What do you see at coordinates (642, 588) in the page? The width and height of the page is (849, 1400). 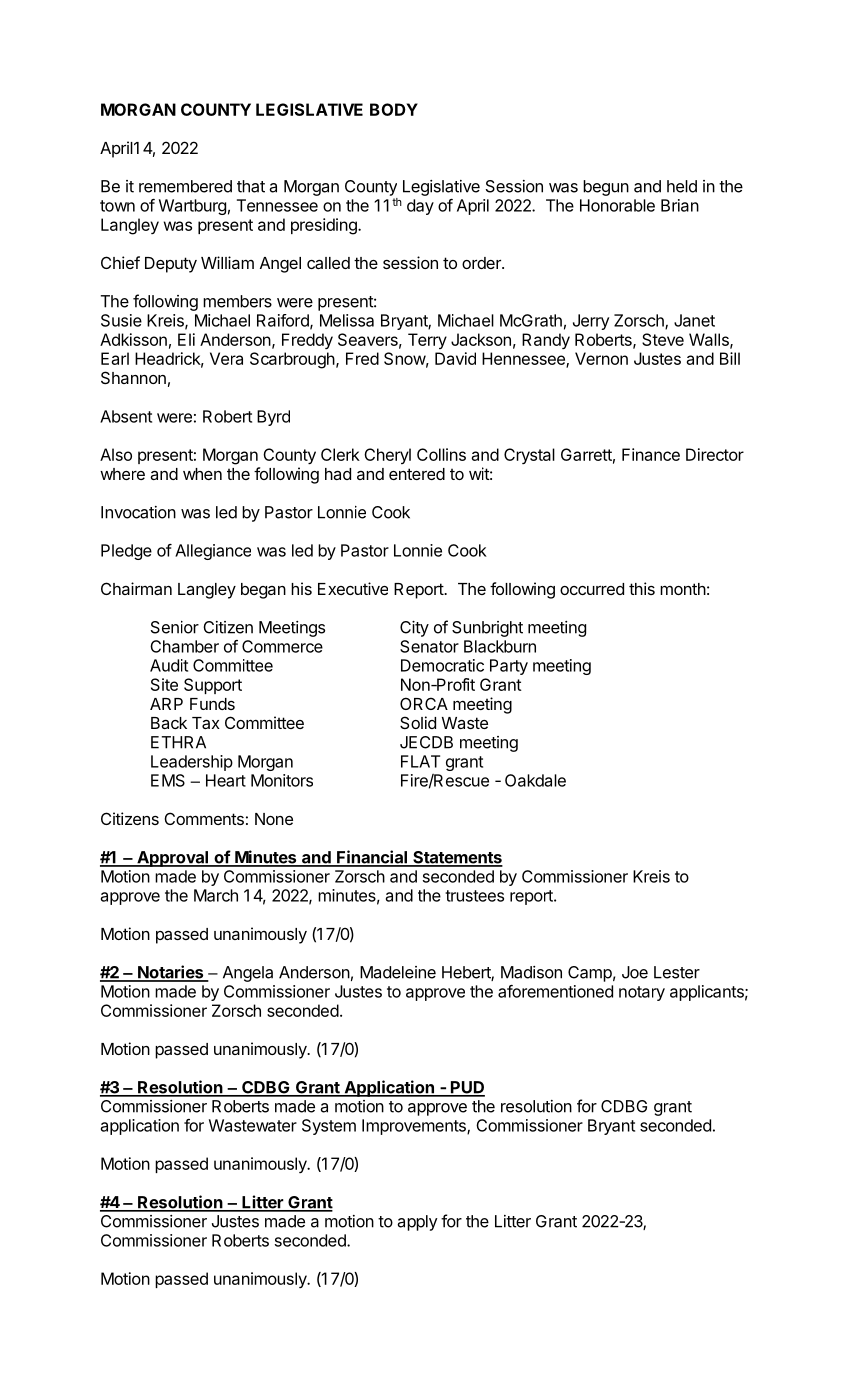 I see `this` at bounding box center [642, 588].
